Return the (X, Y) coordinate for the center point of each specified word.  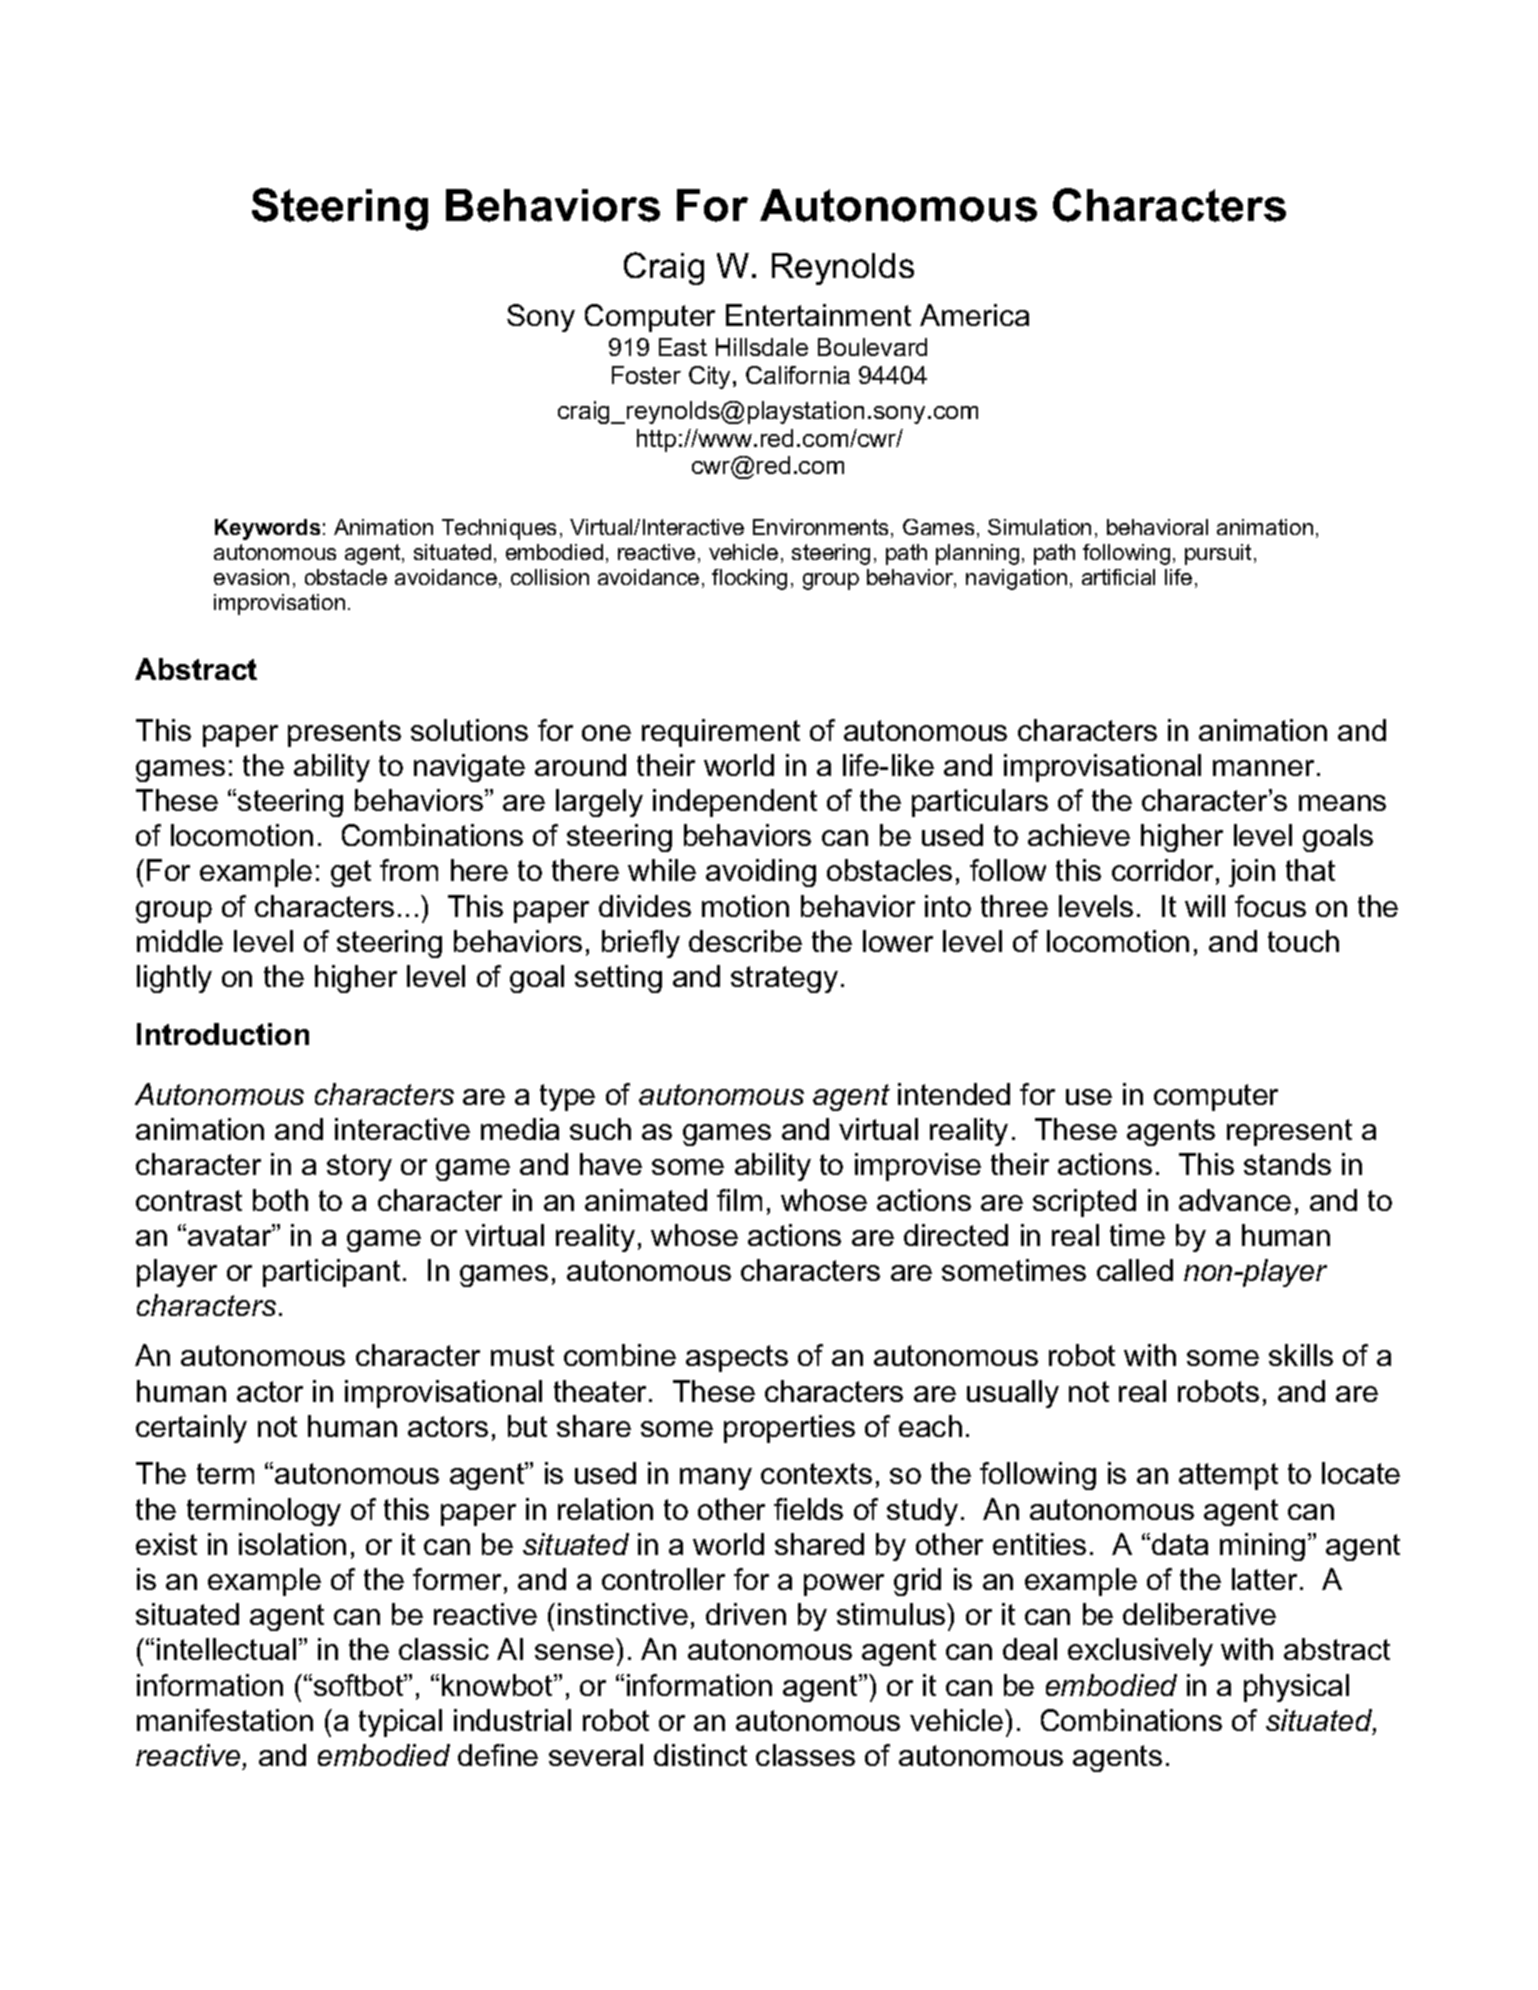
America (974, 315)
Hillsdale (762, 347)
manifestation (225, 1720)
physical (1296, 1688)
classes (805, 1755)
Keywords (267, 529)
